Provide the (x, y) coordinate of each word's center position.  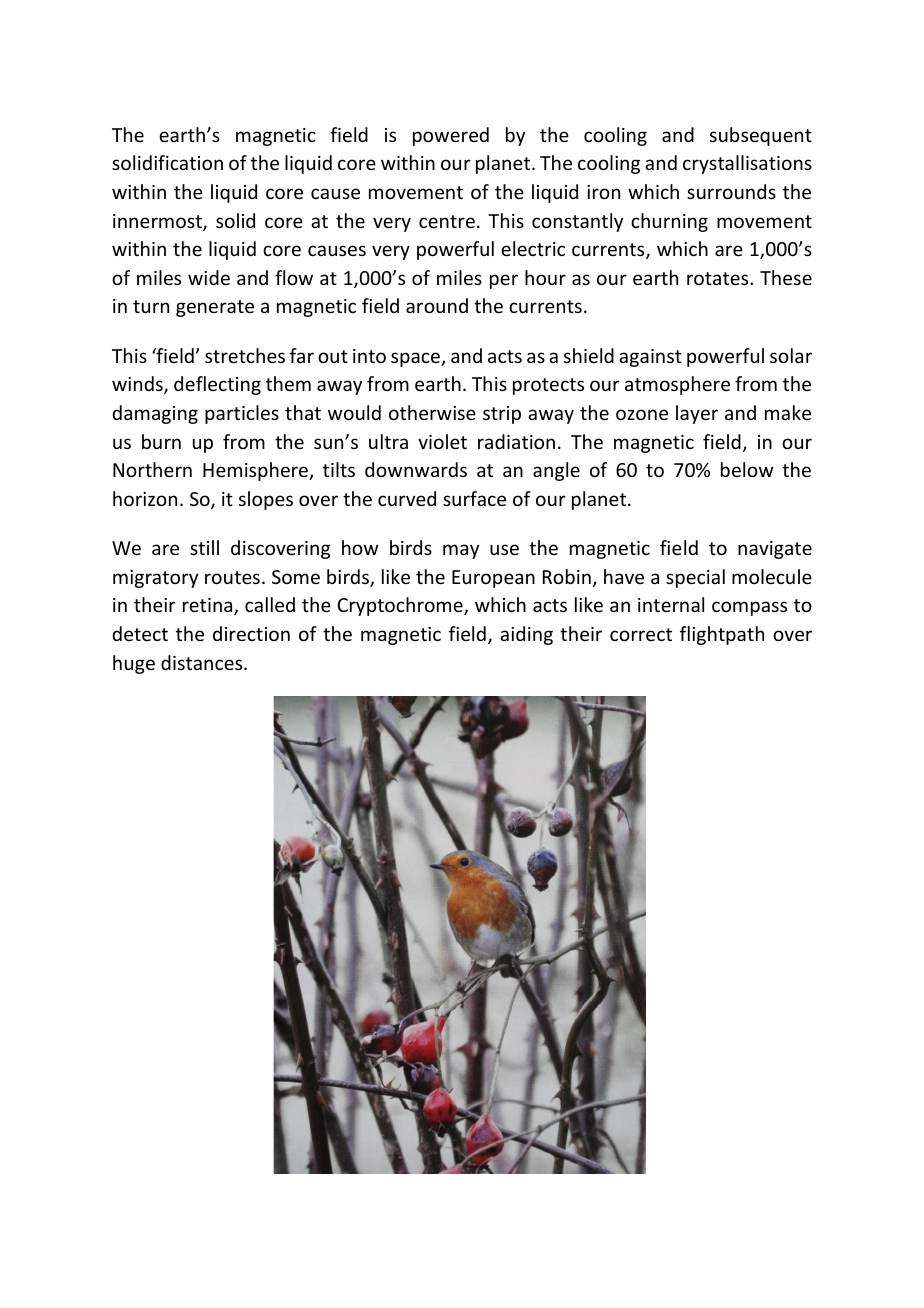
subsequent (761, 136)
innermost (158, 222)
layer (697, 414)
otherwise (432, 412)
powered (451, 136)
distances (203, 662)
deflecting (217, 385)
